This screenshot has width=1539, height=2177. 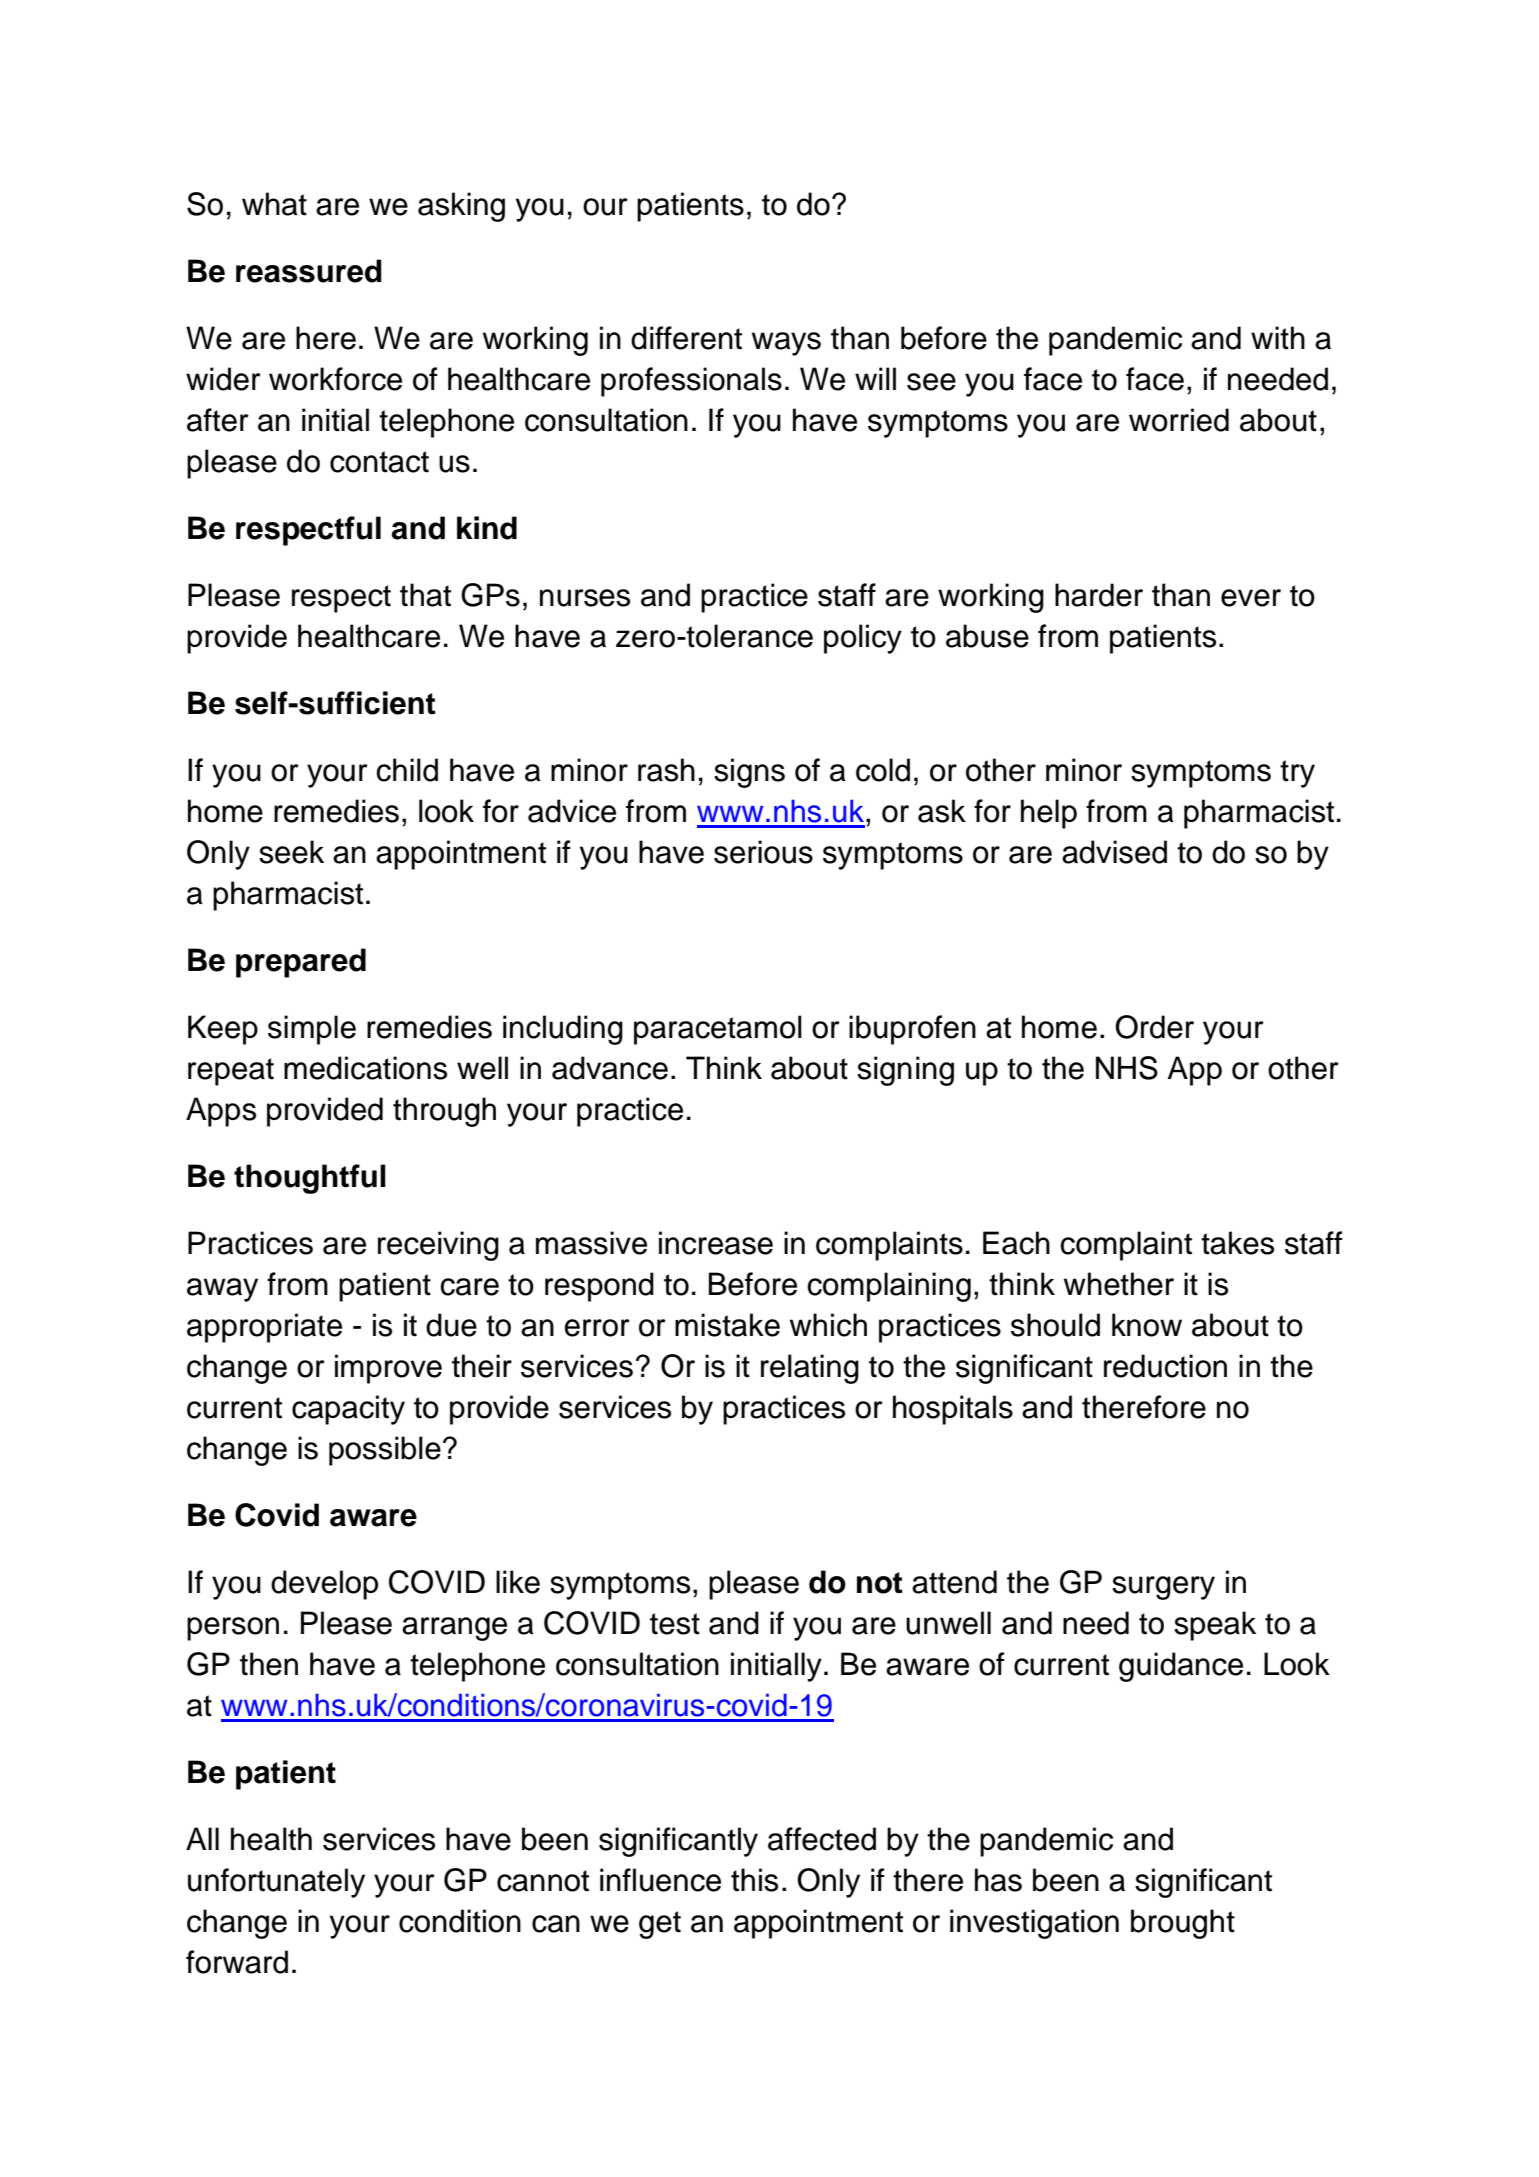 I want to click on paracetamol, so click(x=718, y=1030).
